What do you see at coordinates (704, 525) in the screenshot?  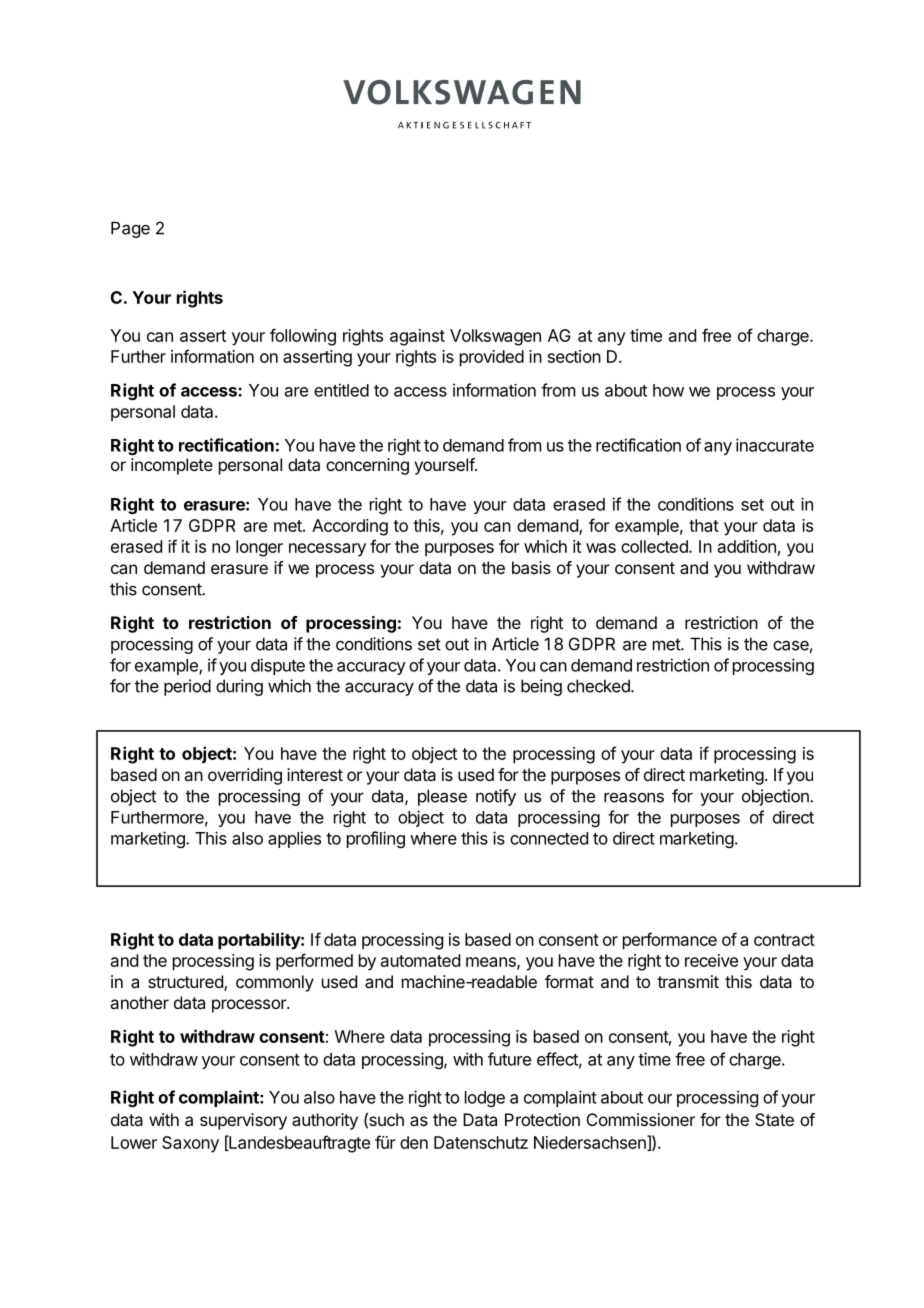 I see `that` at bounding box center [704, 525].
